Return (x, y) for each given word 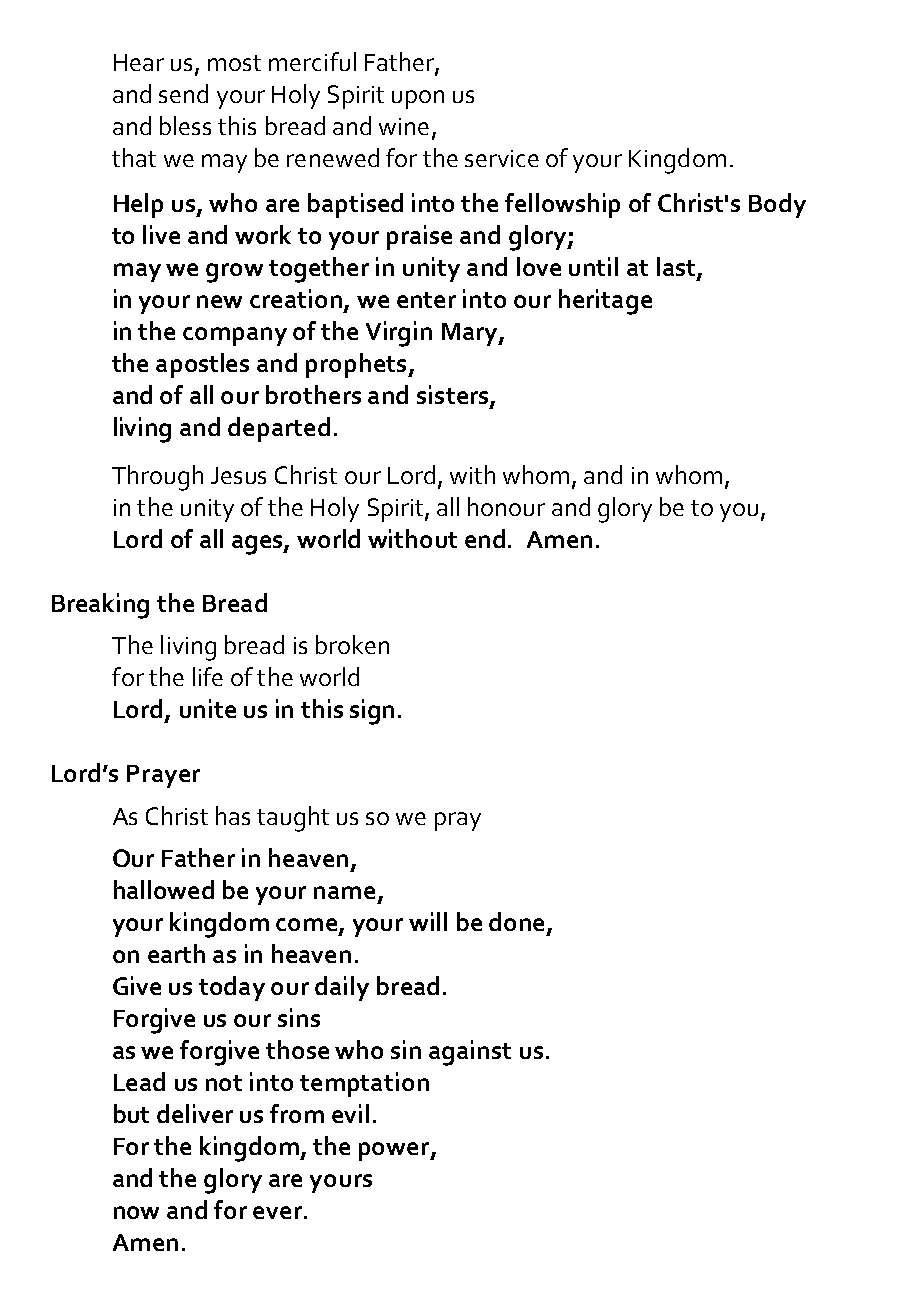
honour (506, 506)
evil (350, 1113)
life (208, 676)
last (677, 268)
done (516, 921)
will (428, 921)
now (136, 1212)
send (183, 93)
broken (352, 644)
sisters (454, 396)
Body (777, 205)
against (470, 1053)
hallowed (164, 889)
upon (418, 99)
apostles (202, 365)
